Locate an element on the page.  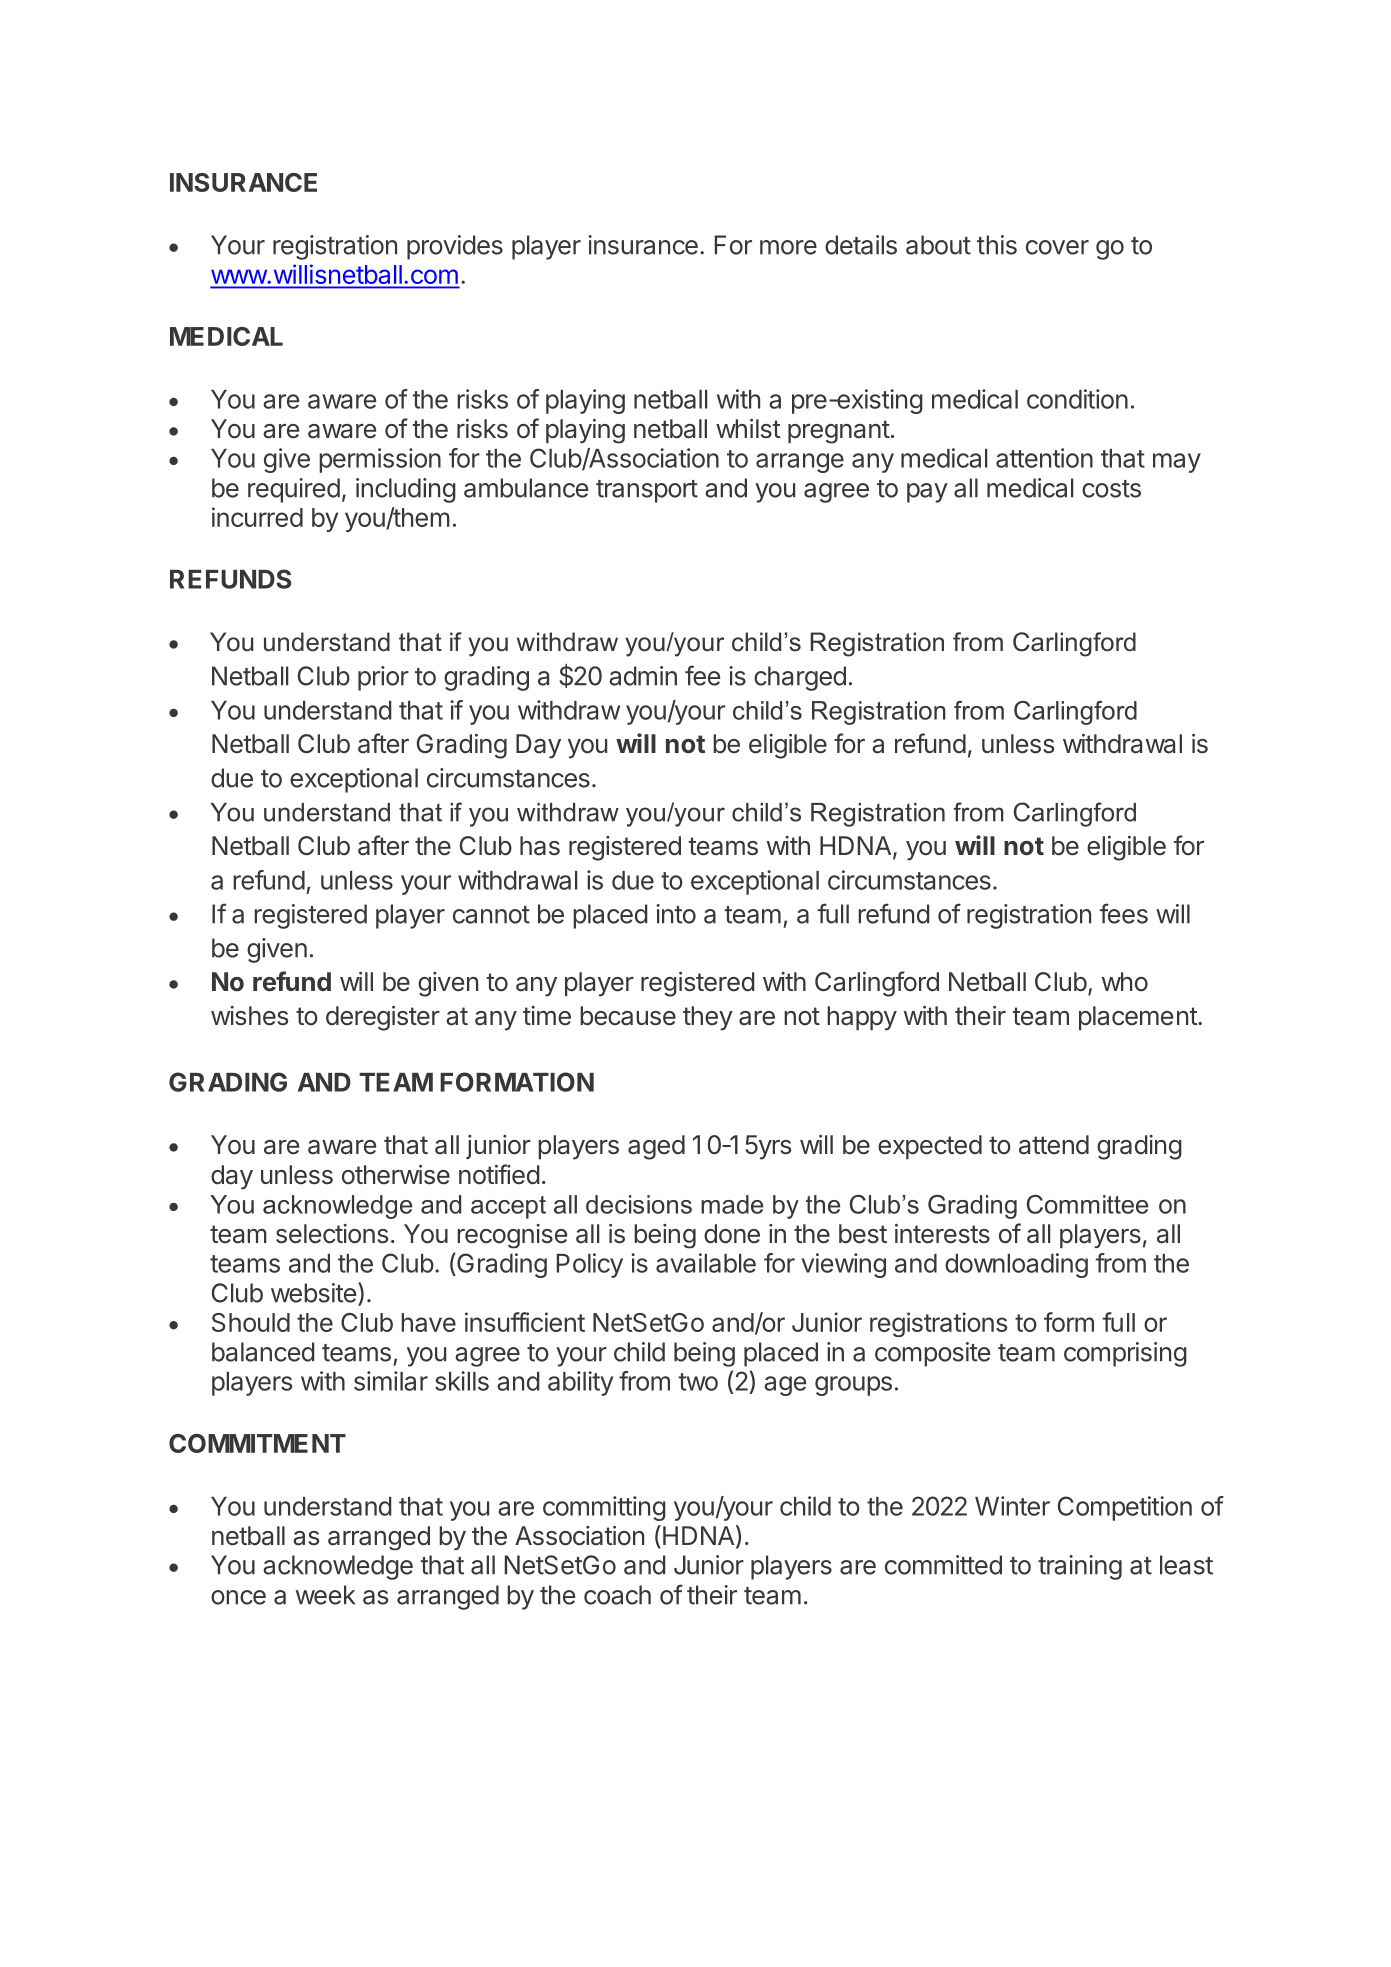
week is located at coordinates (325, 1595).
